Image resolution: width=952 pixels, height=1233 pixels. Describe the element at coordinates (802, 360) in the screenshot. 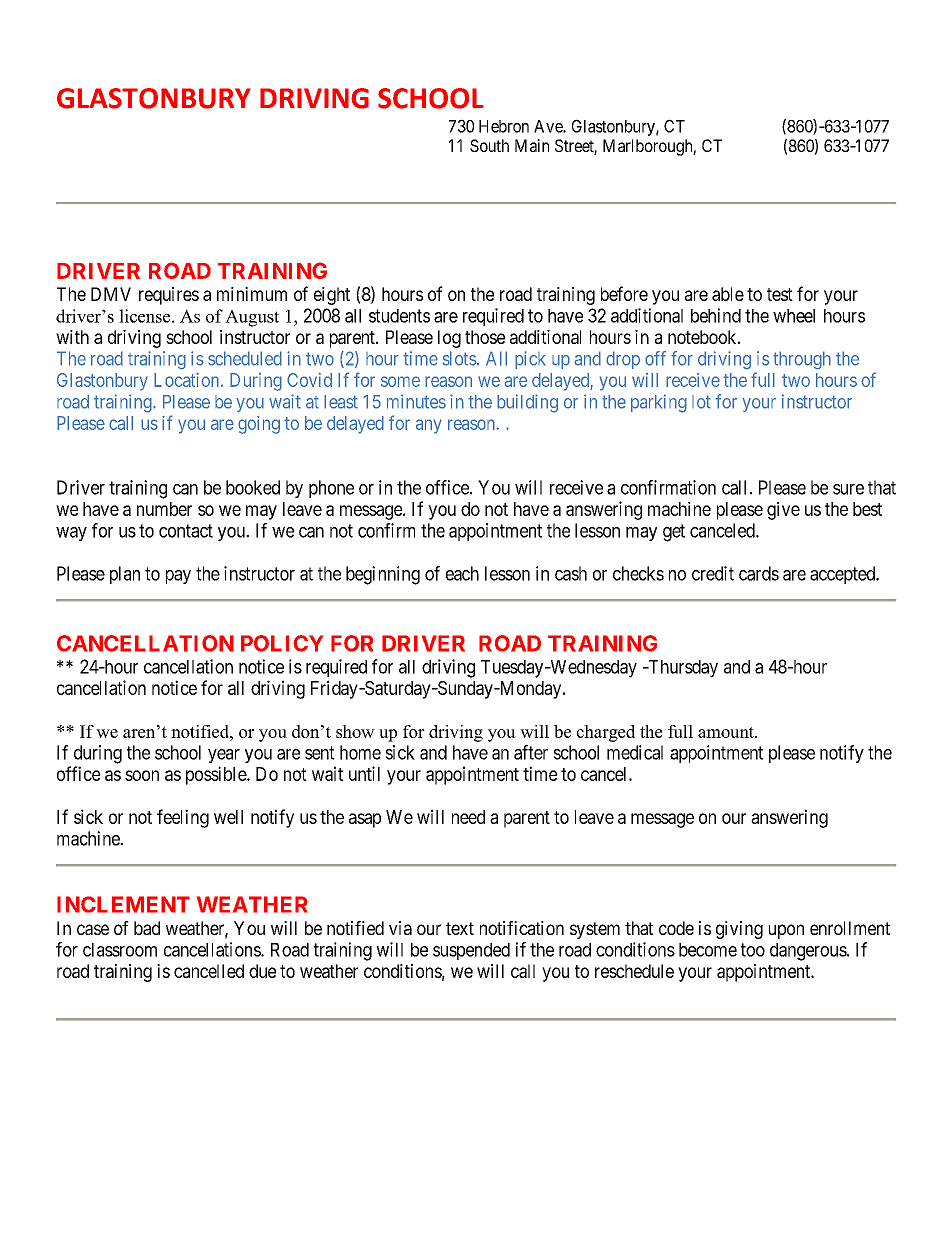

I see `through` at that location.
